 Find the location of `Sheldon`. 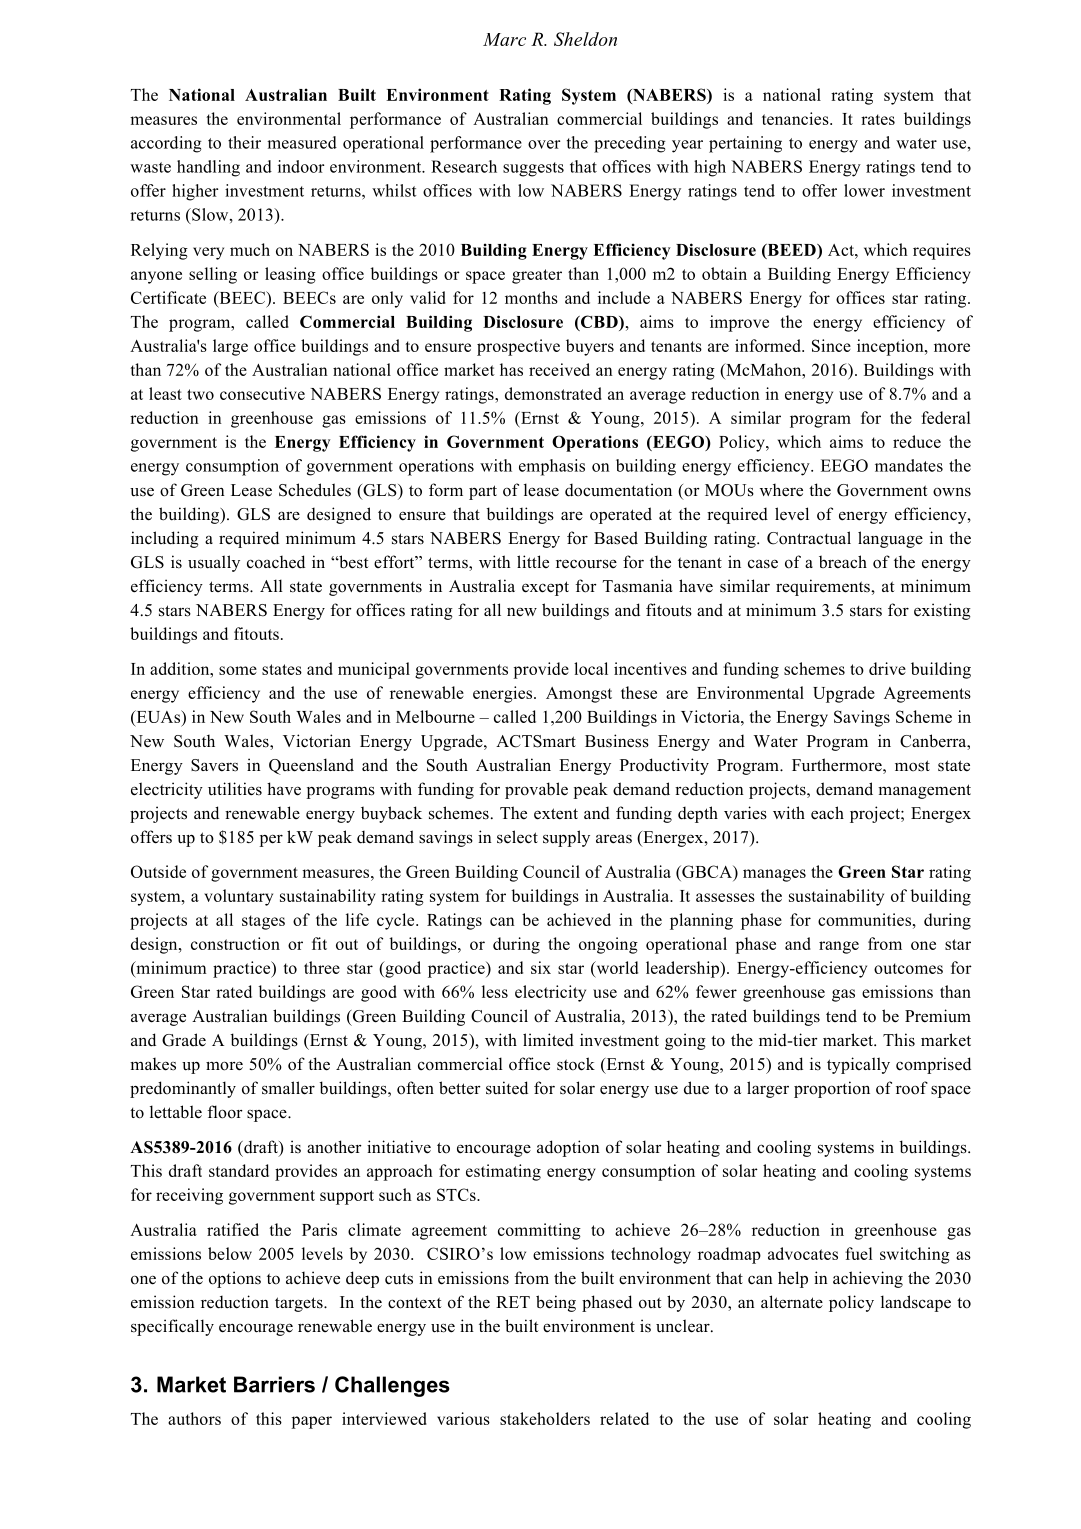

Sheldon is located at coordinates (585, 39).
